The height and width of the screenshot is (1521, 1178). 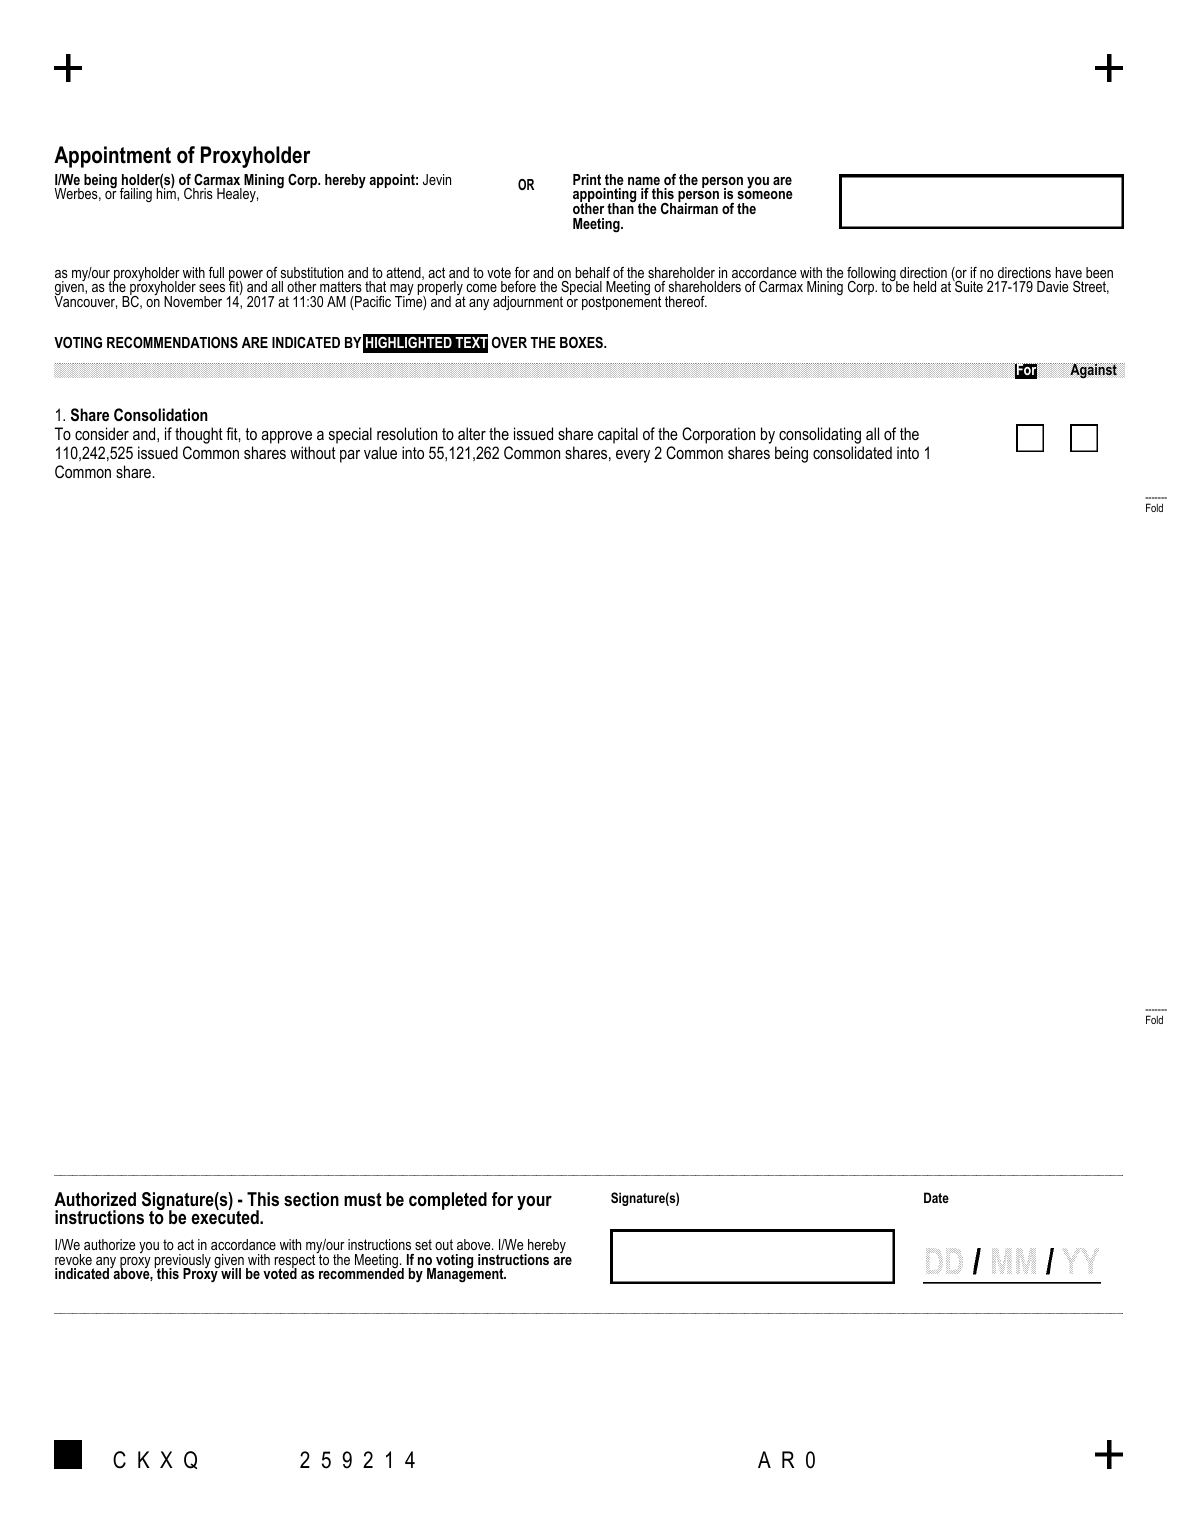 What do you see at coordinates (472, 433) in the screenshot?
I see `alter` at bounding box center [472, 433].
